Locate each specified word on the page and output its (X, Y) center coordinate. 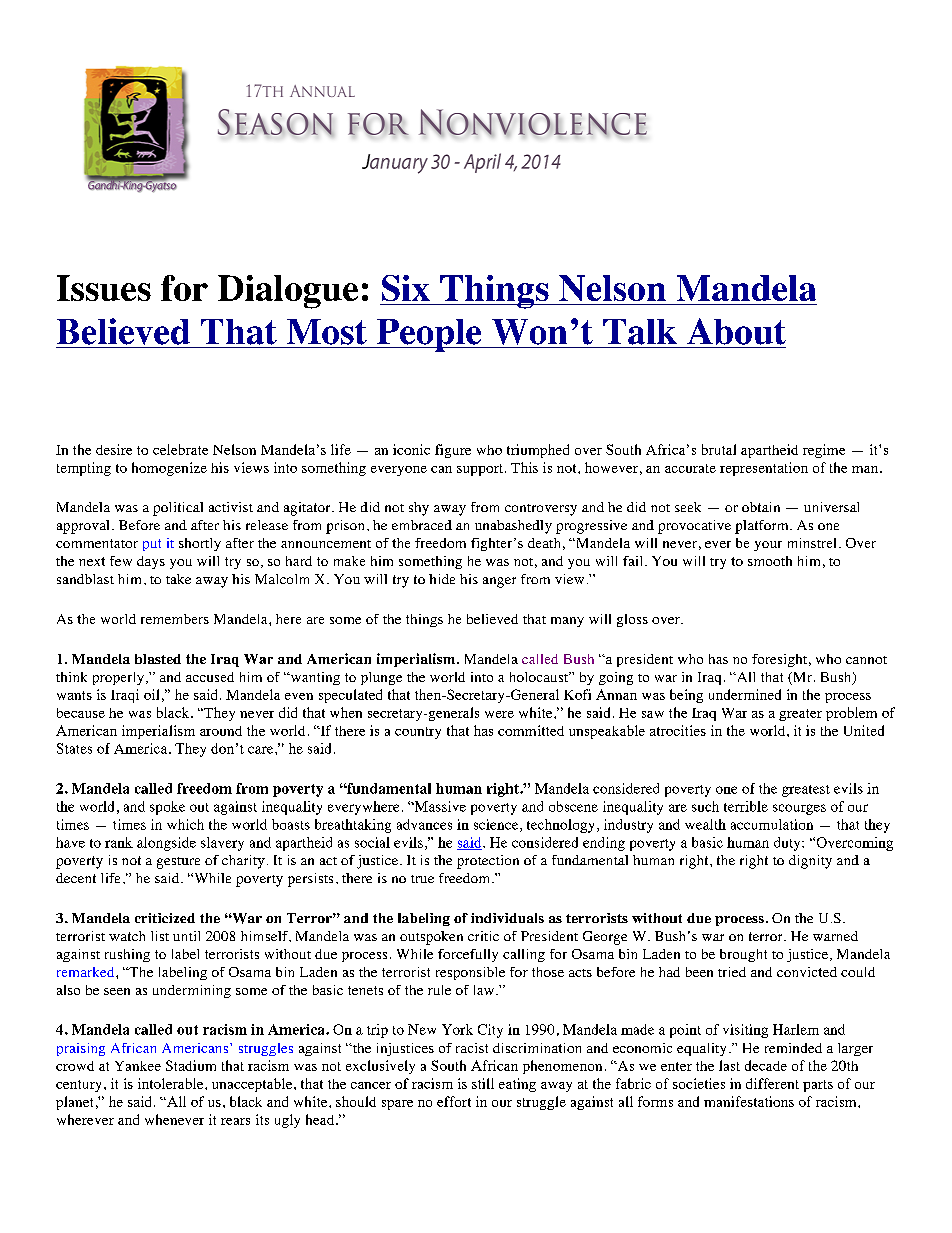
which (185, 824)
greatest (806, 791)
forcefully (468, 955)
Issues (104, 288)
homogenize (169, 469)
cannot (866, 660)
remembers (175, 619)
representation (764, 469)
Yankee (138, 1066)
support (481, 470)
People (429, 335)
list (160, 936)
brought (743, 955)
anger (499, 582)
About (736, 331)
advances (424, 824)
